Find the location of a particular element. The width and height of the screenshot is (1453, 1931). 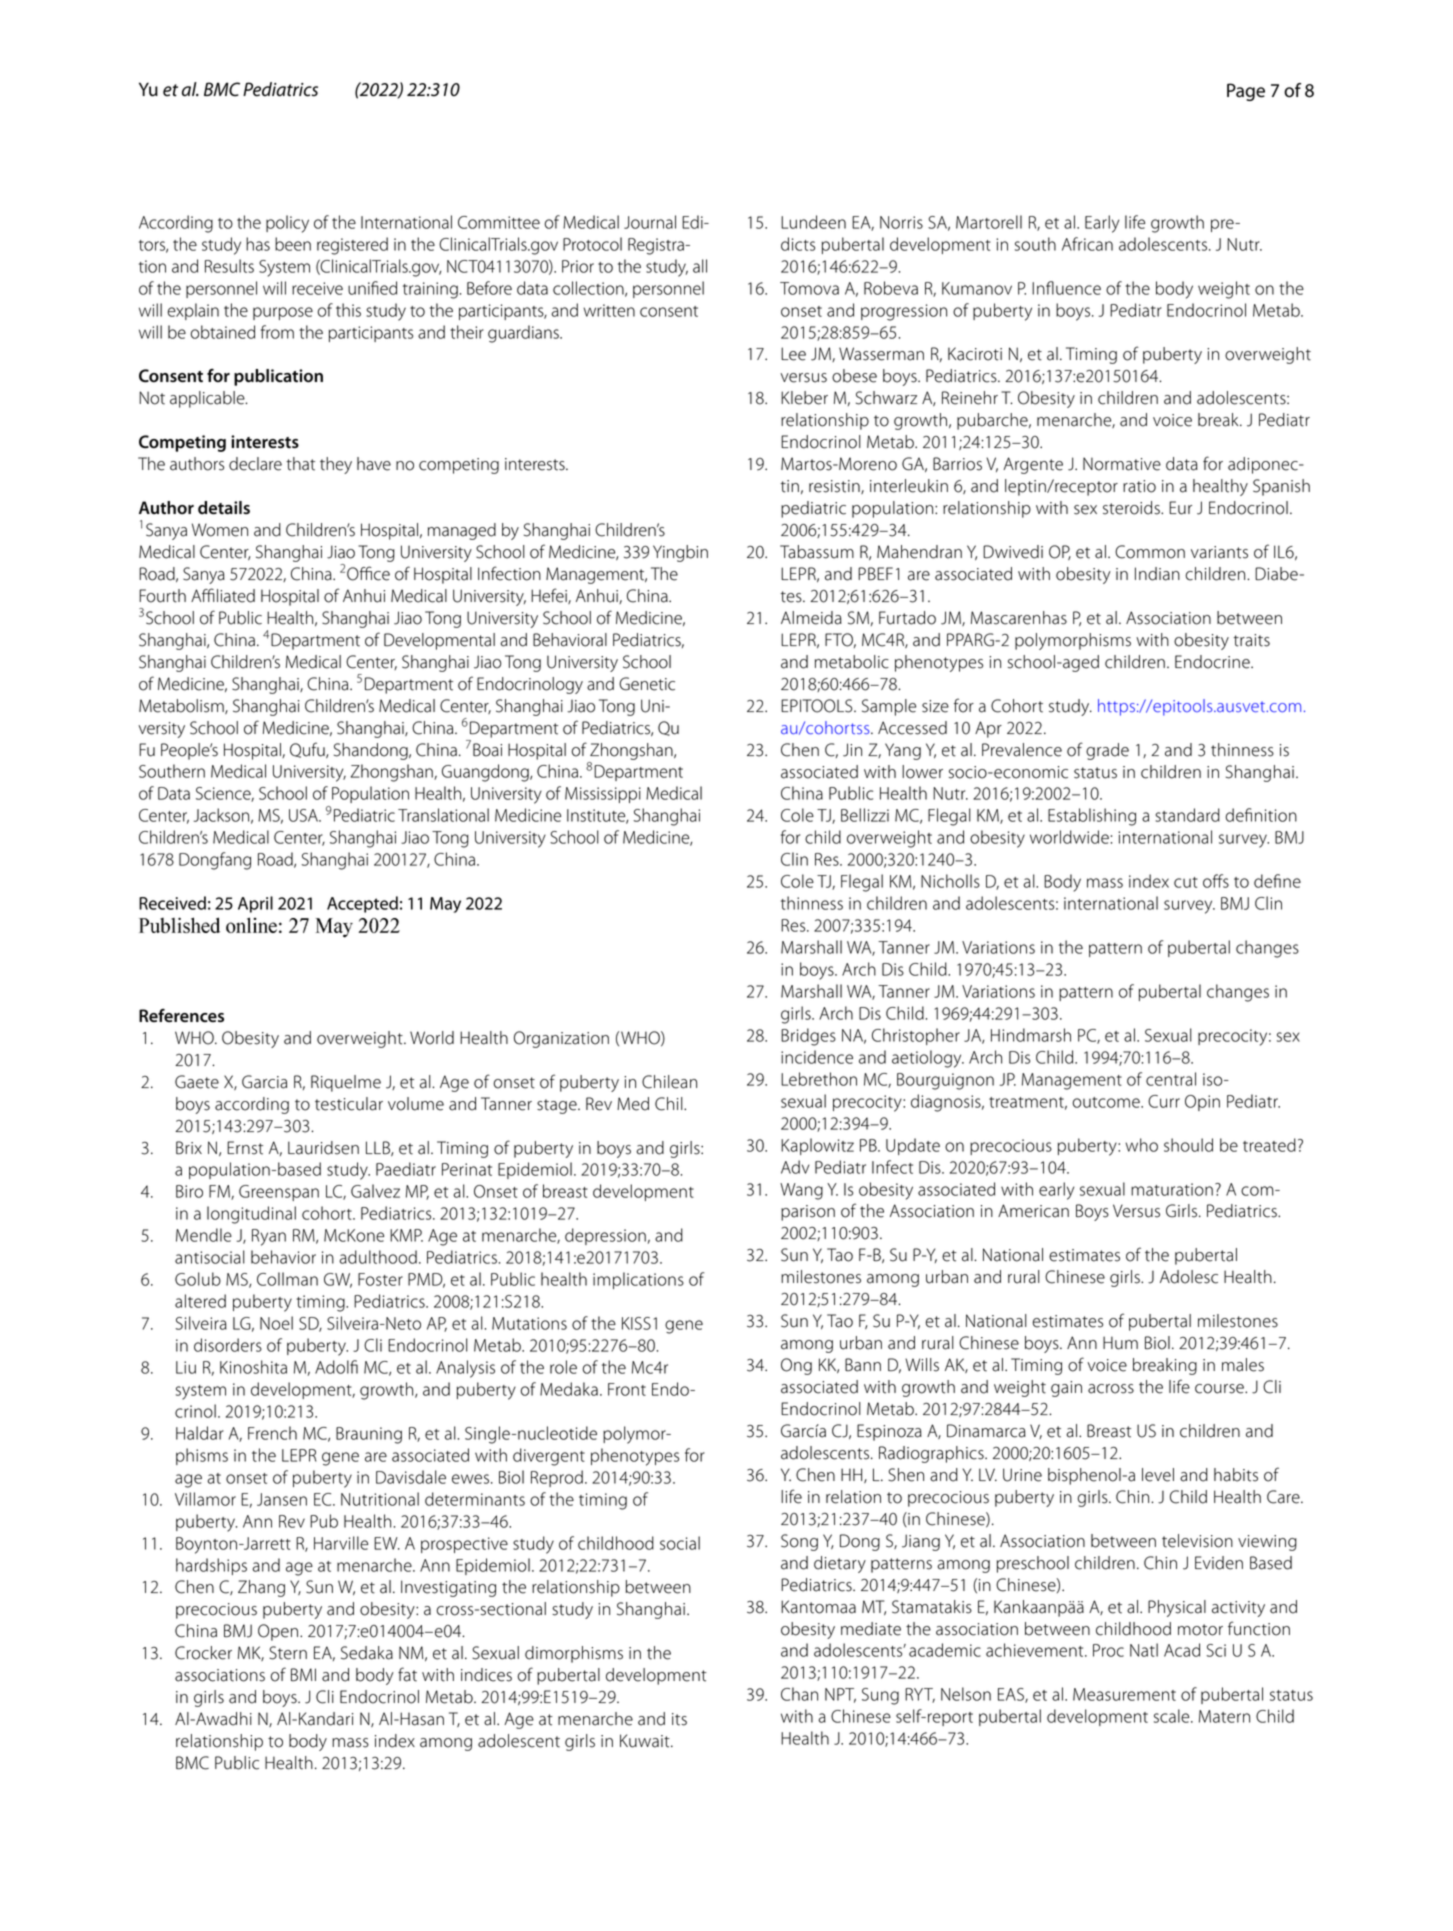

Journal is located at coordinates (650, 222).
